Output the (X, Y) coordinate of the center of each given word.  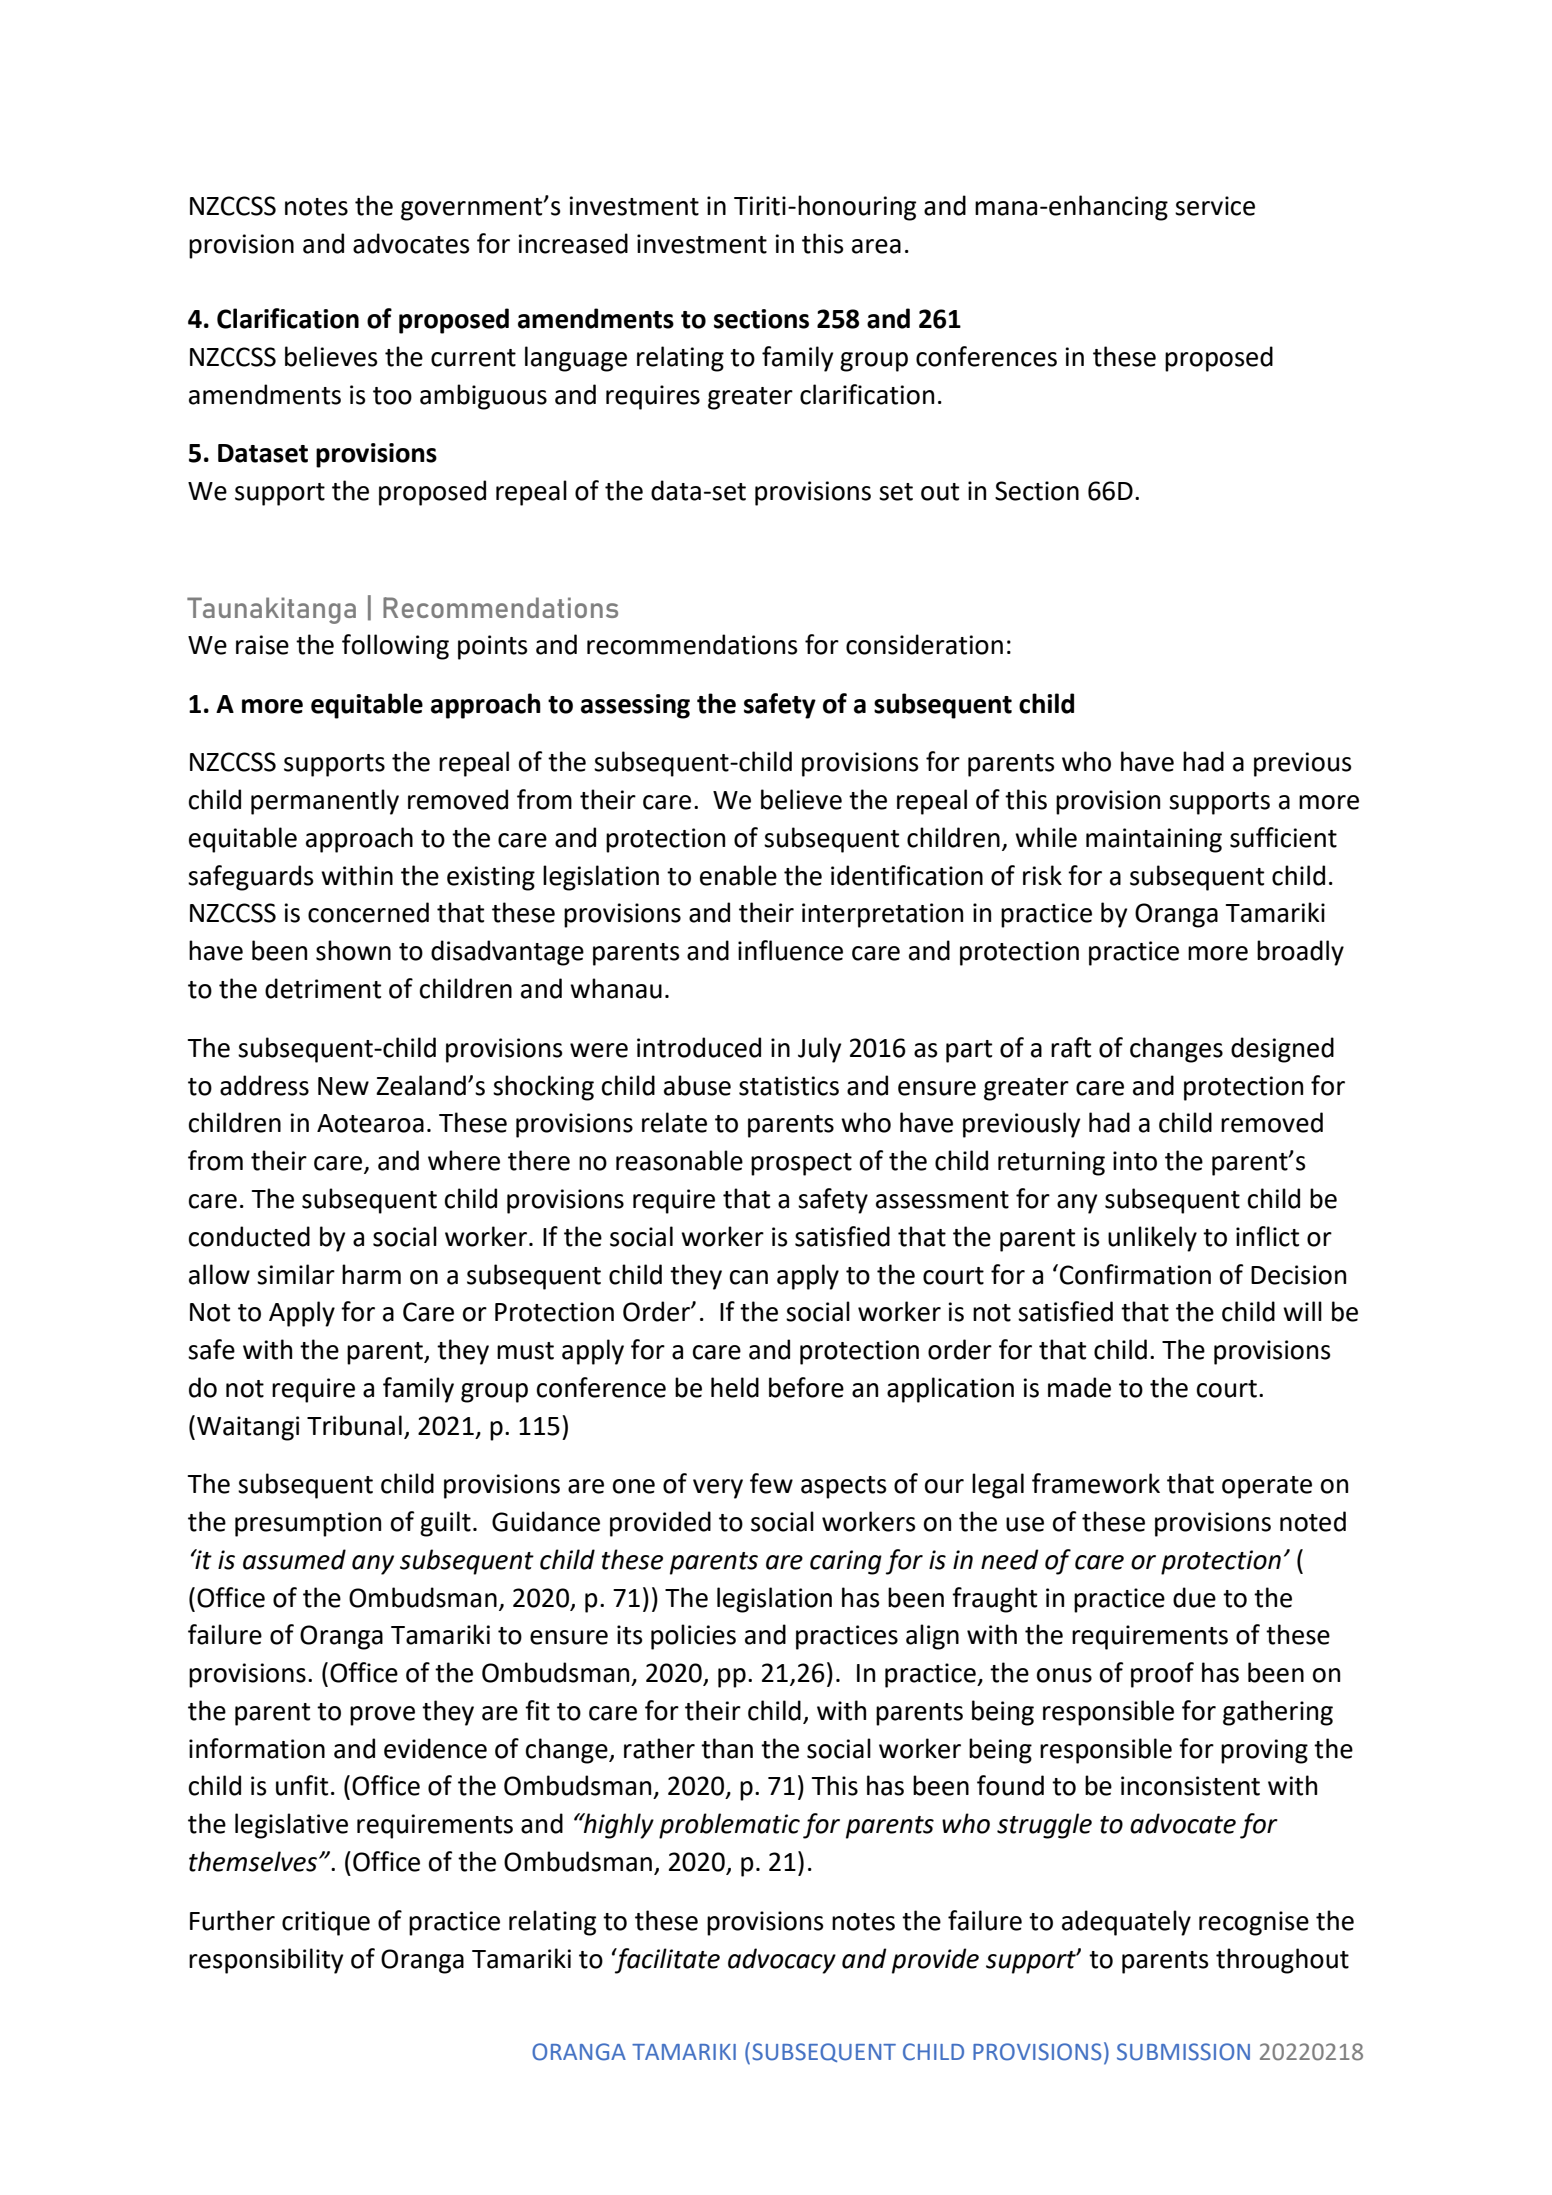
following (395, 647)
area (876, 246)
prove (382, 1716)
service (1215, 206)
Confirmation (1135, 1274)
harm (371, 1274)
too (392, 396)
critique (326, 1923)
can (749, 1277)
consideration (924, 644)
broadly (1300, 953)
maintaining (1154, 840)
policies (693, 1637)
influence (790, 950)
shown (353, 950)
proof (1162, 1675)
